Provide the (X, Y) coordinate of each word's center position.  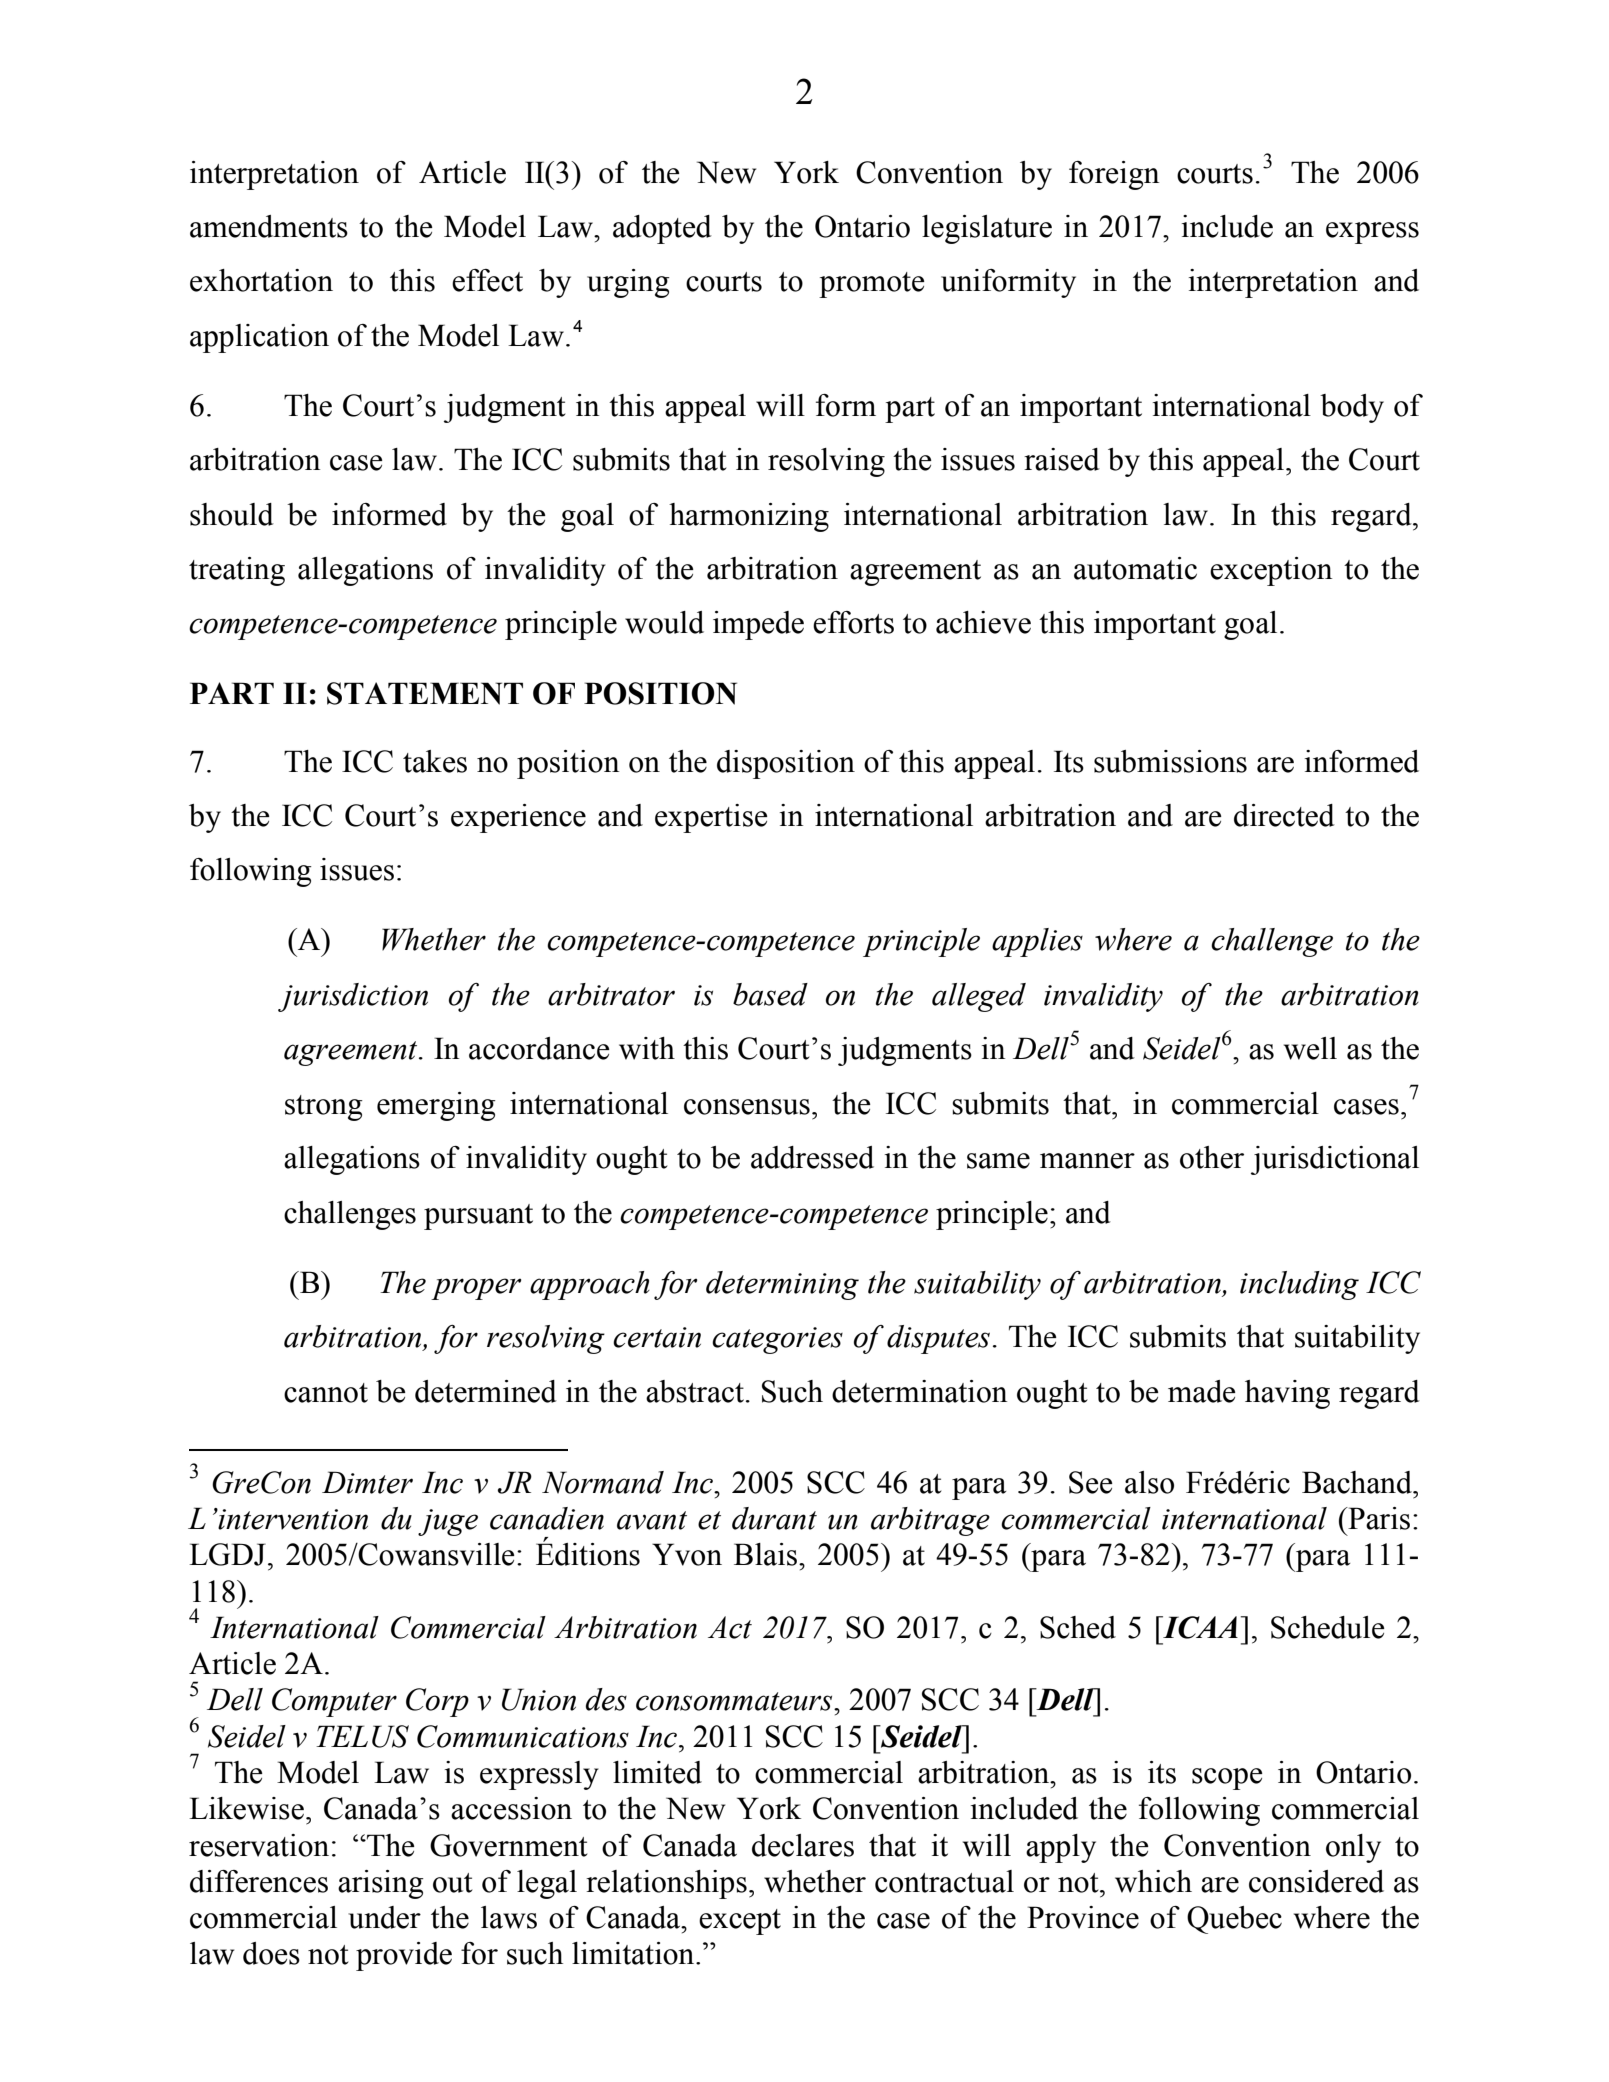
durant (774, 1518)
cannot (326, 1393)
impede (758, 625)
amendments (269, 226)
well (1310, 1048)
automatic (1135, 568)
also (1149, 1482)
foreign (1114, 175)
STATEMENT (425, 693)
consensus (747, 1107)
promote (872, 285)
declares (803, 1845)
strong (324, 1108)
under (384, 1917)
